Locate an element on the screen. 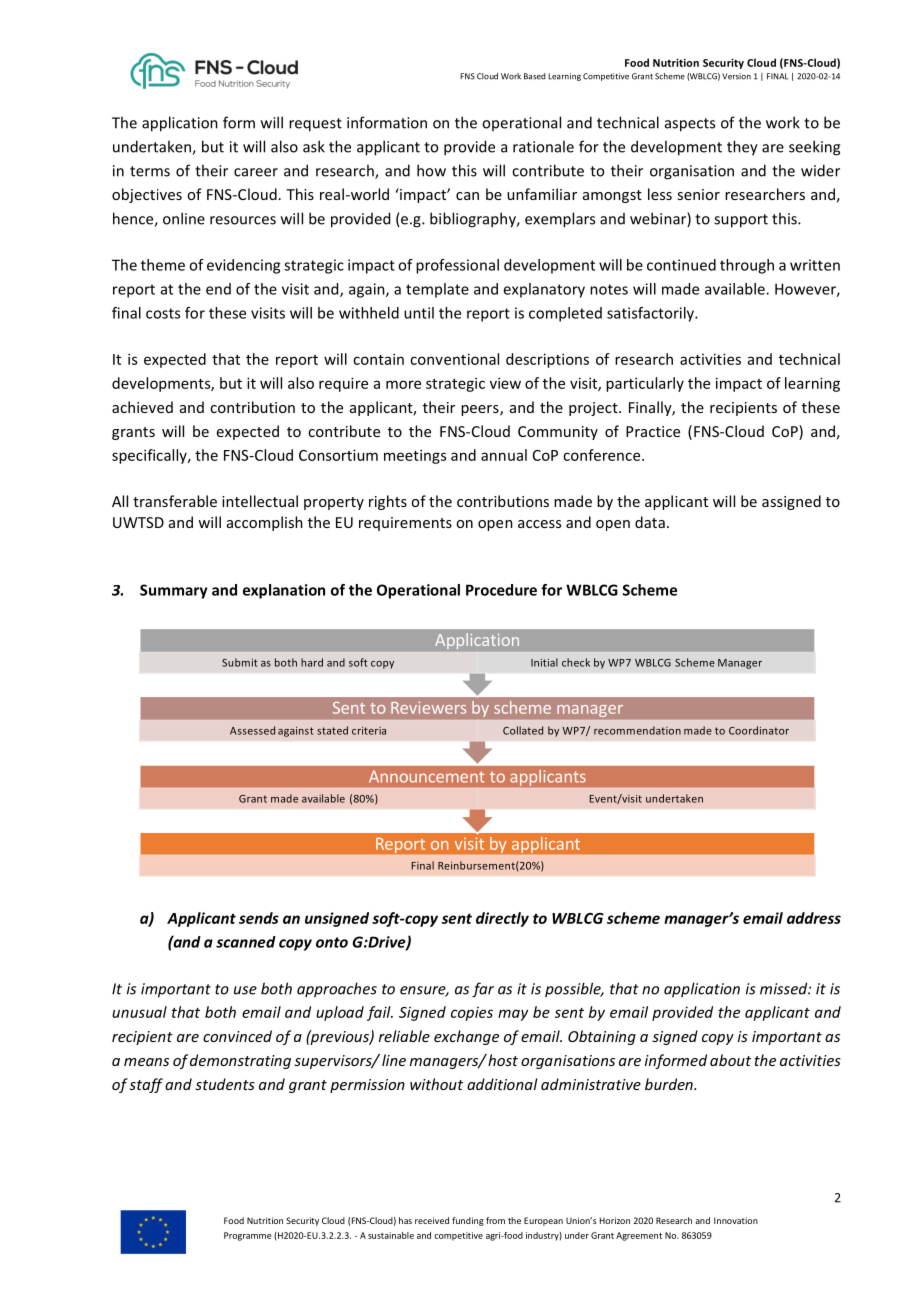 The width and height of the screenshot is (924, 1308). intellectual is located at coordinates (260, 501).
